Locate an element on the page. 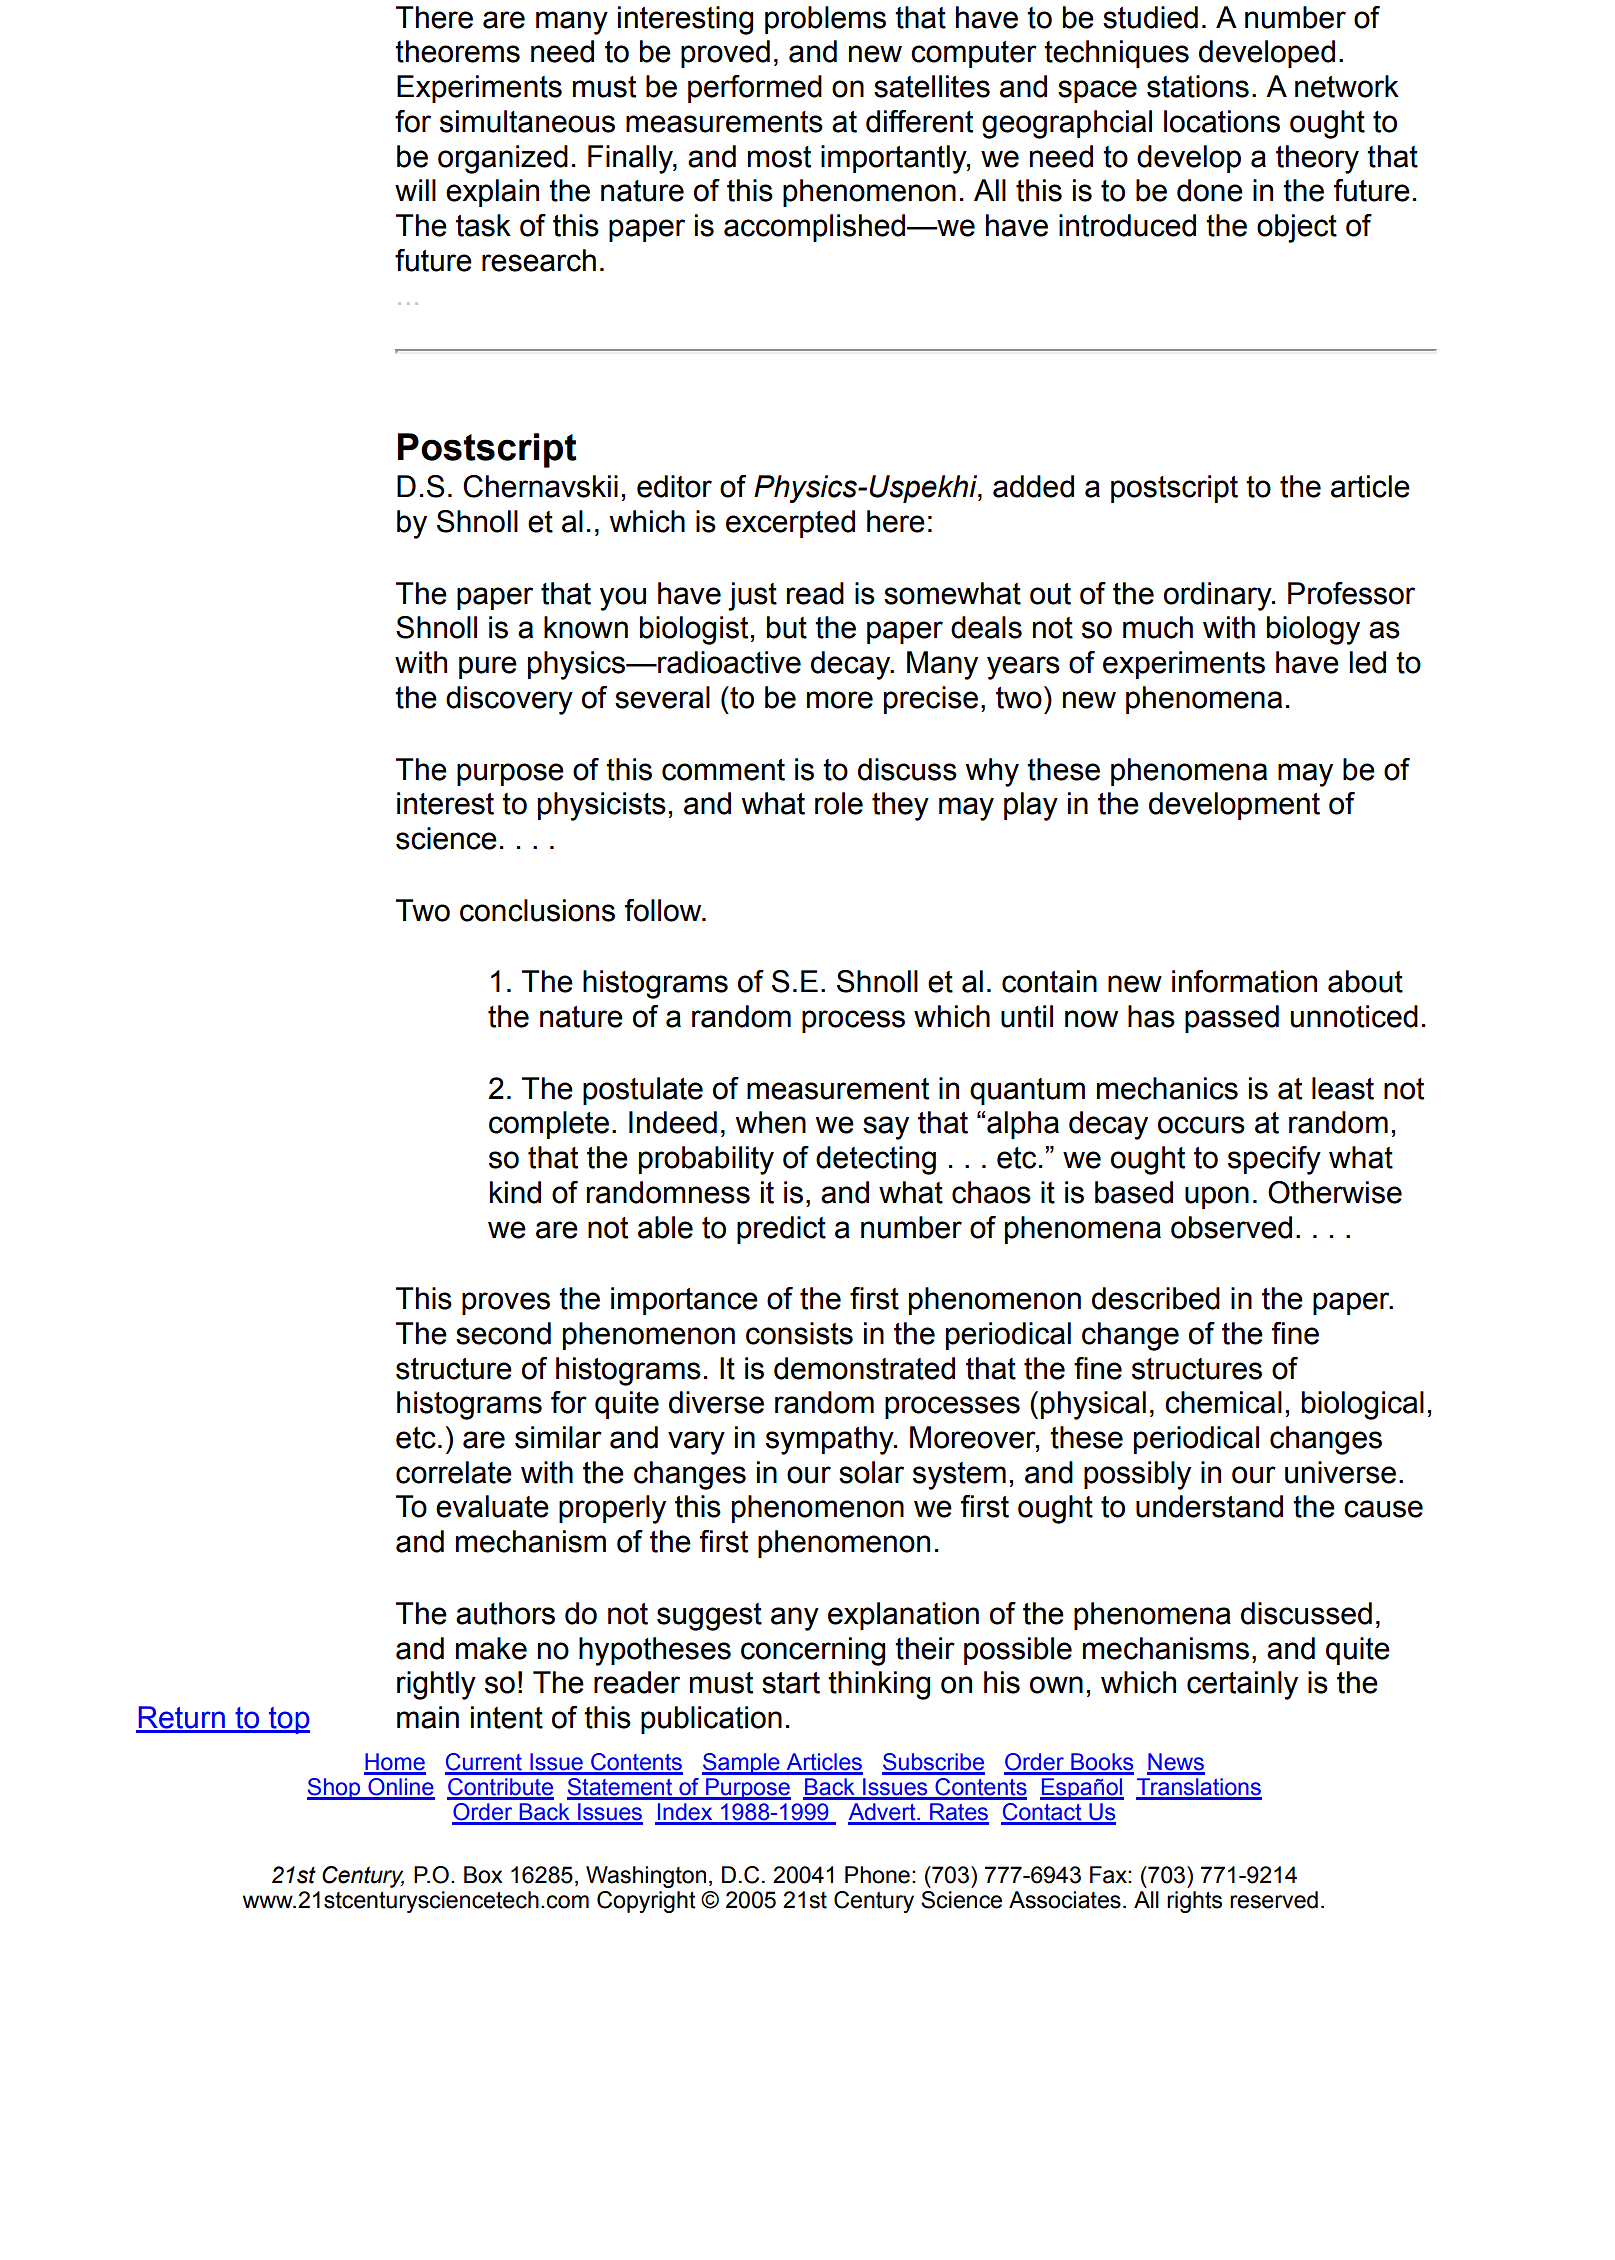  excerpted is located at coordinates (790, 524).
